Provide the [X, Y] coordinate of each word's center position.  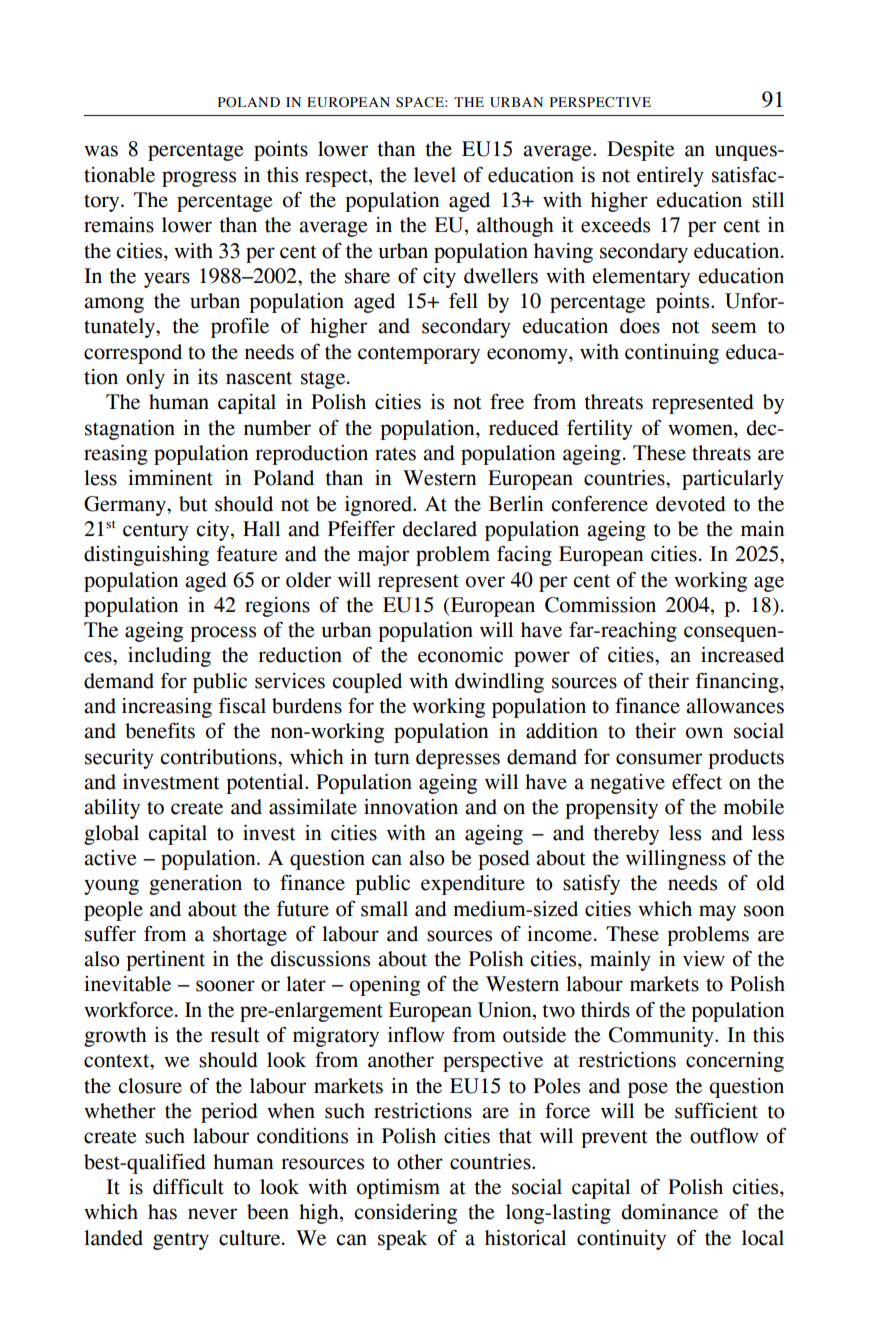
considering [405, 1214]
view [704, 959]
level [435, 175]
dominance [670, 1212]
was [101, 151]
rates [395, 454]
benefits [160, 730]
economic [460, 655]
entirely [670, 177]
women [701, 430]
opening [385, 986]
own [704, 733]
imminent [170, 478]
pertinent [165, 961]
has [162, 1212]
